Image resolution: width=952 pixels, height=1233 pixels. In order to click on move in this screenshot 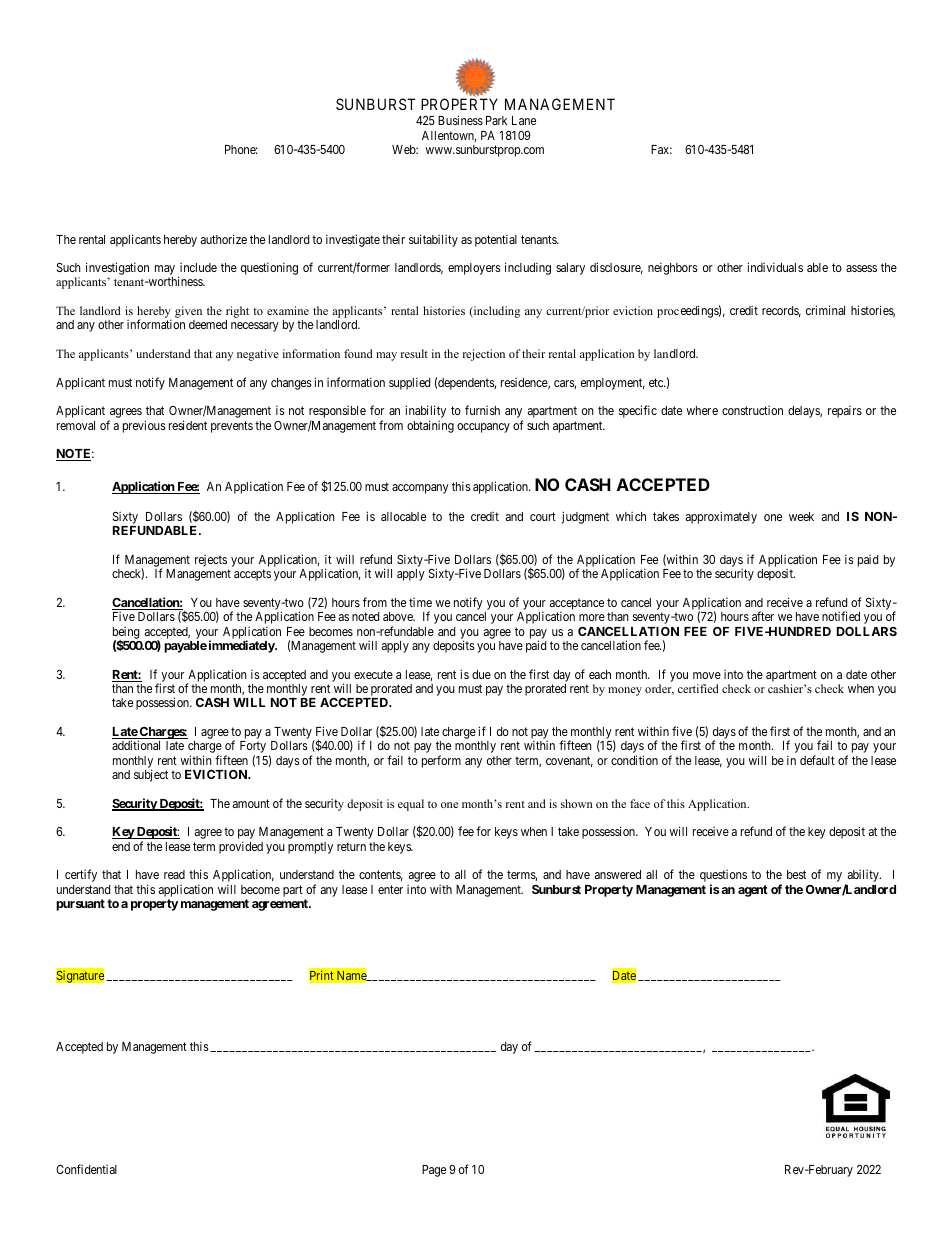, I will do `click(707, 675)`.
